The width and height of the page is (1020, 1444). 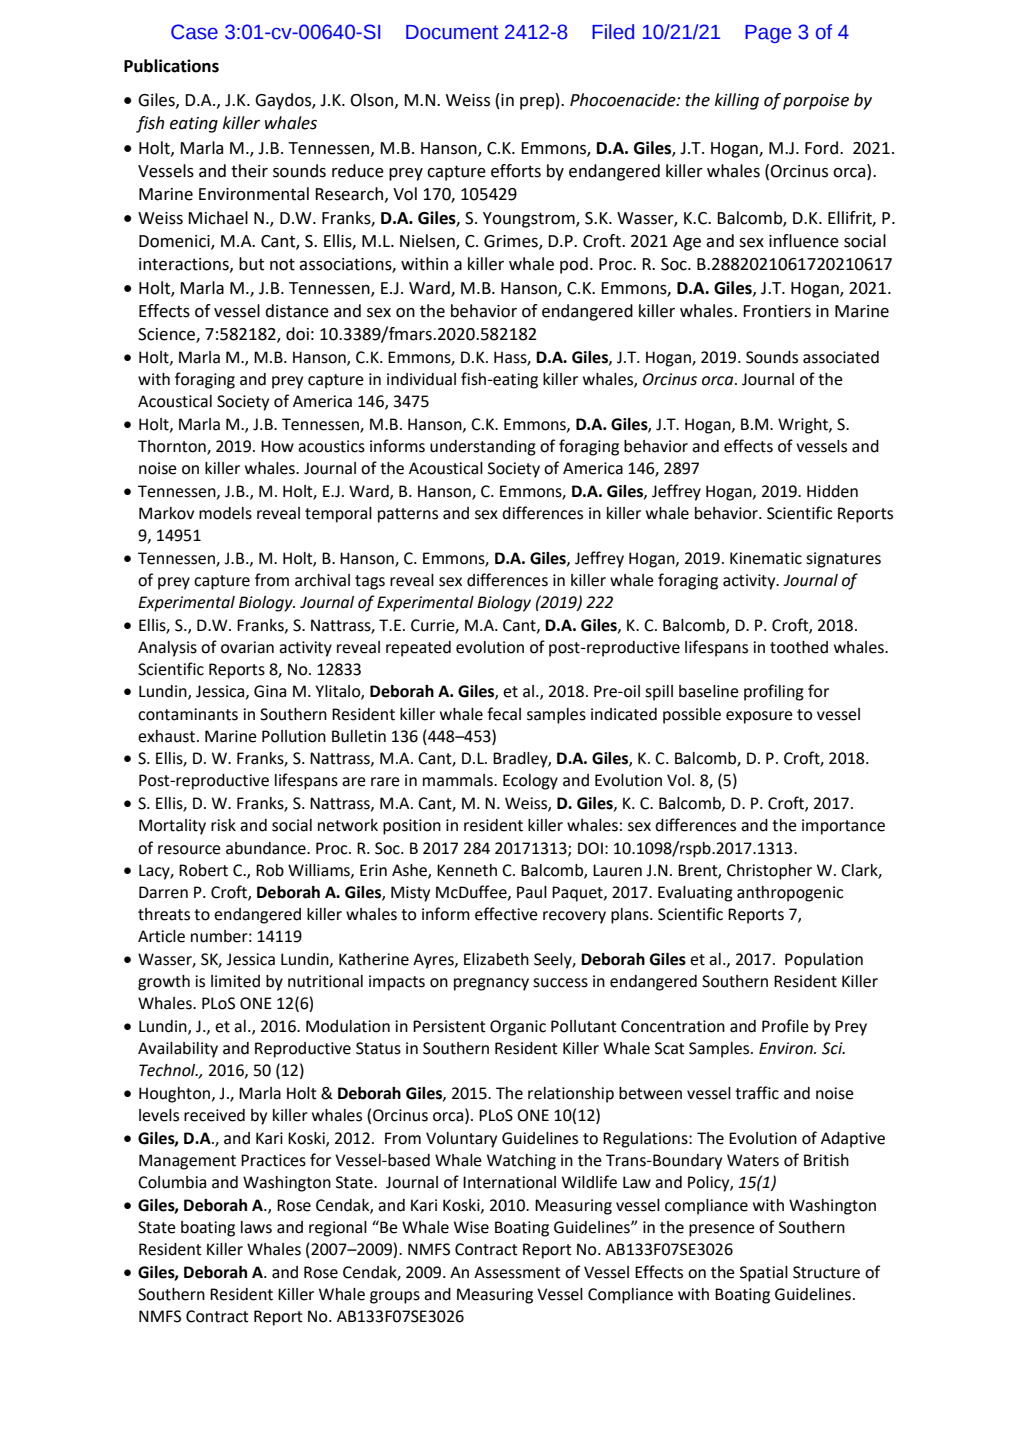 I want to click on distance, so click(x=297, y=311).
